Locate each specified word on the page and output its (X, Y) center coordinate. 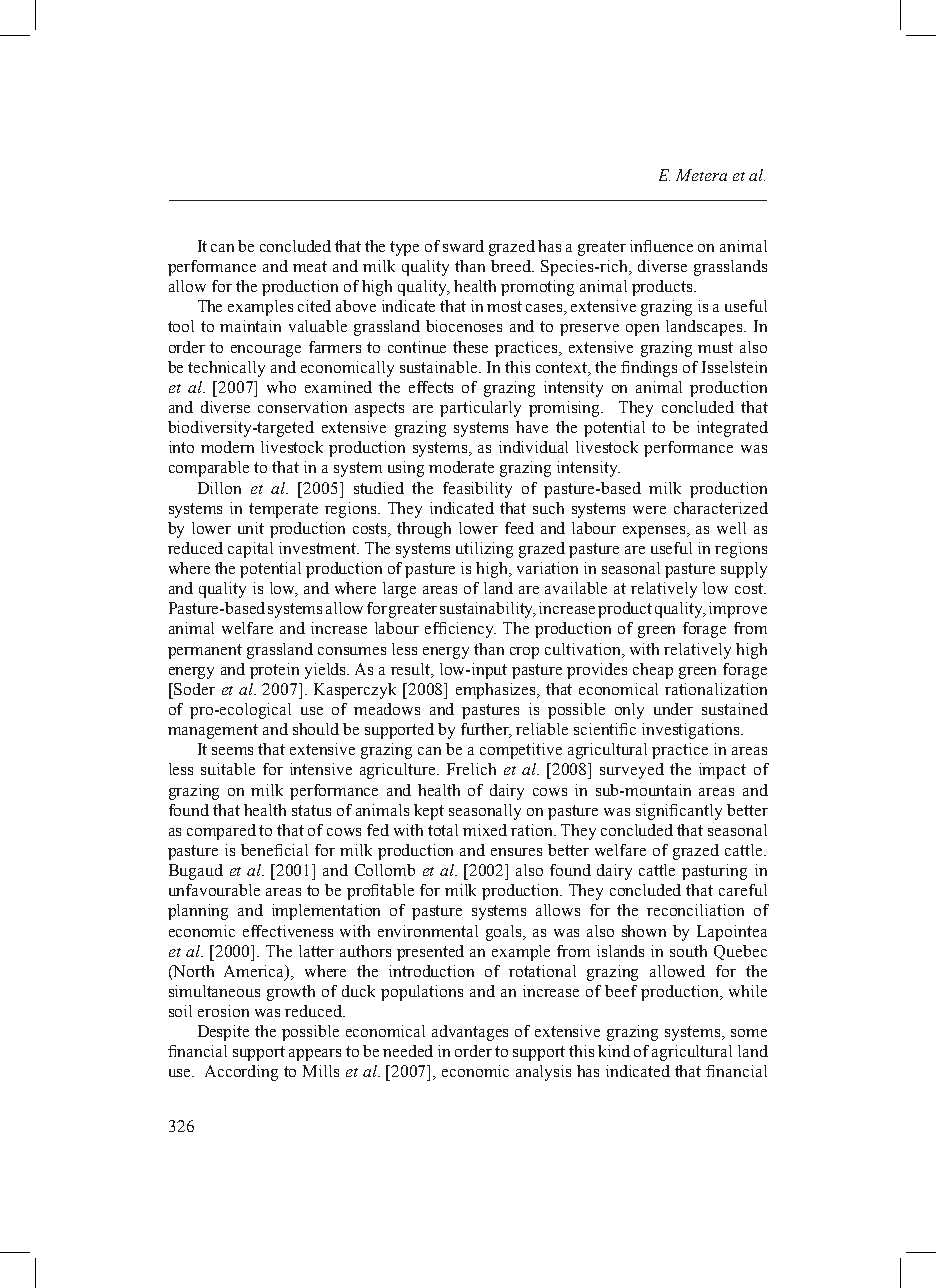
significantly (679, 812)
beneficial (274, 850)
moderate (461, 467)
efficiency (460, 630)
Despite (223, 1033)
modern (227, 447)
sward (463, 246)
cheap (653, 671)
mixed (485, 830)
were (649, 510)
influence (661, 246)
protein (274, 671)
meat (310, 266)
